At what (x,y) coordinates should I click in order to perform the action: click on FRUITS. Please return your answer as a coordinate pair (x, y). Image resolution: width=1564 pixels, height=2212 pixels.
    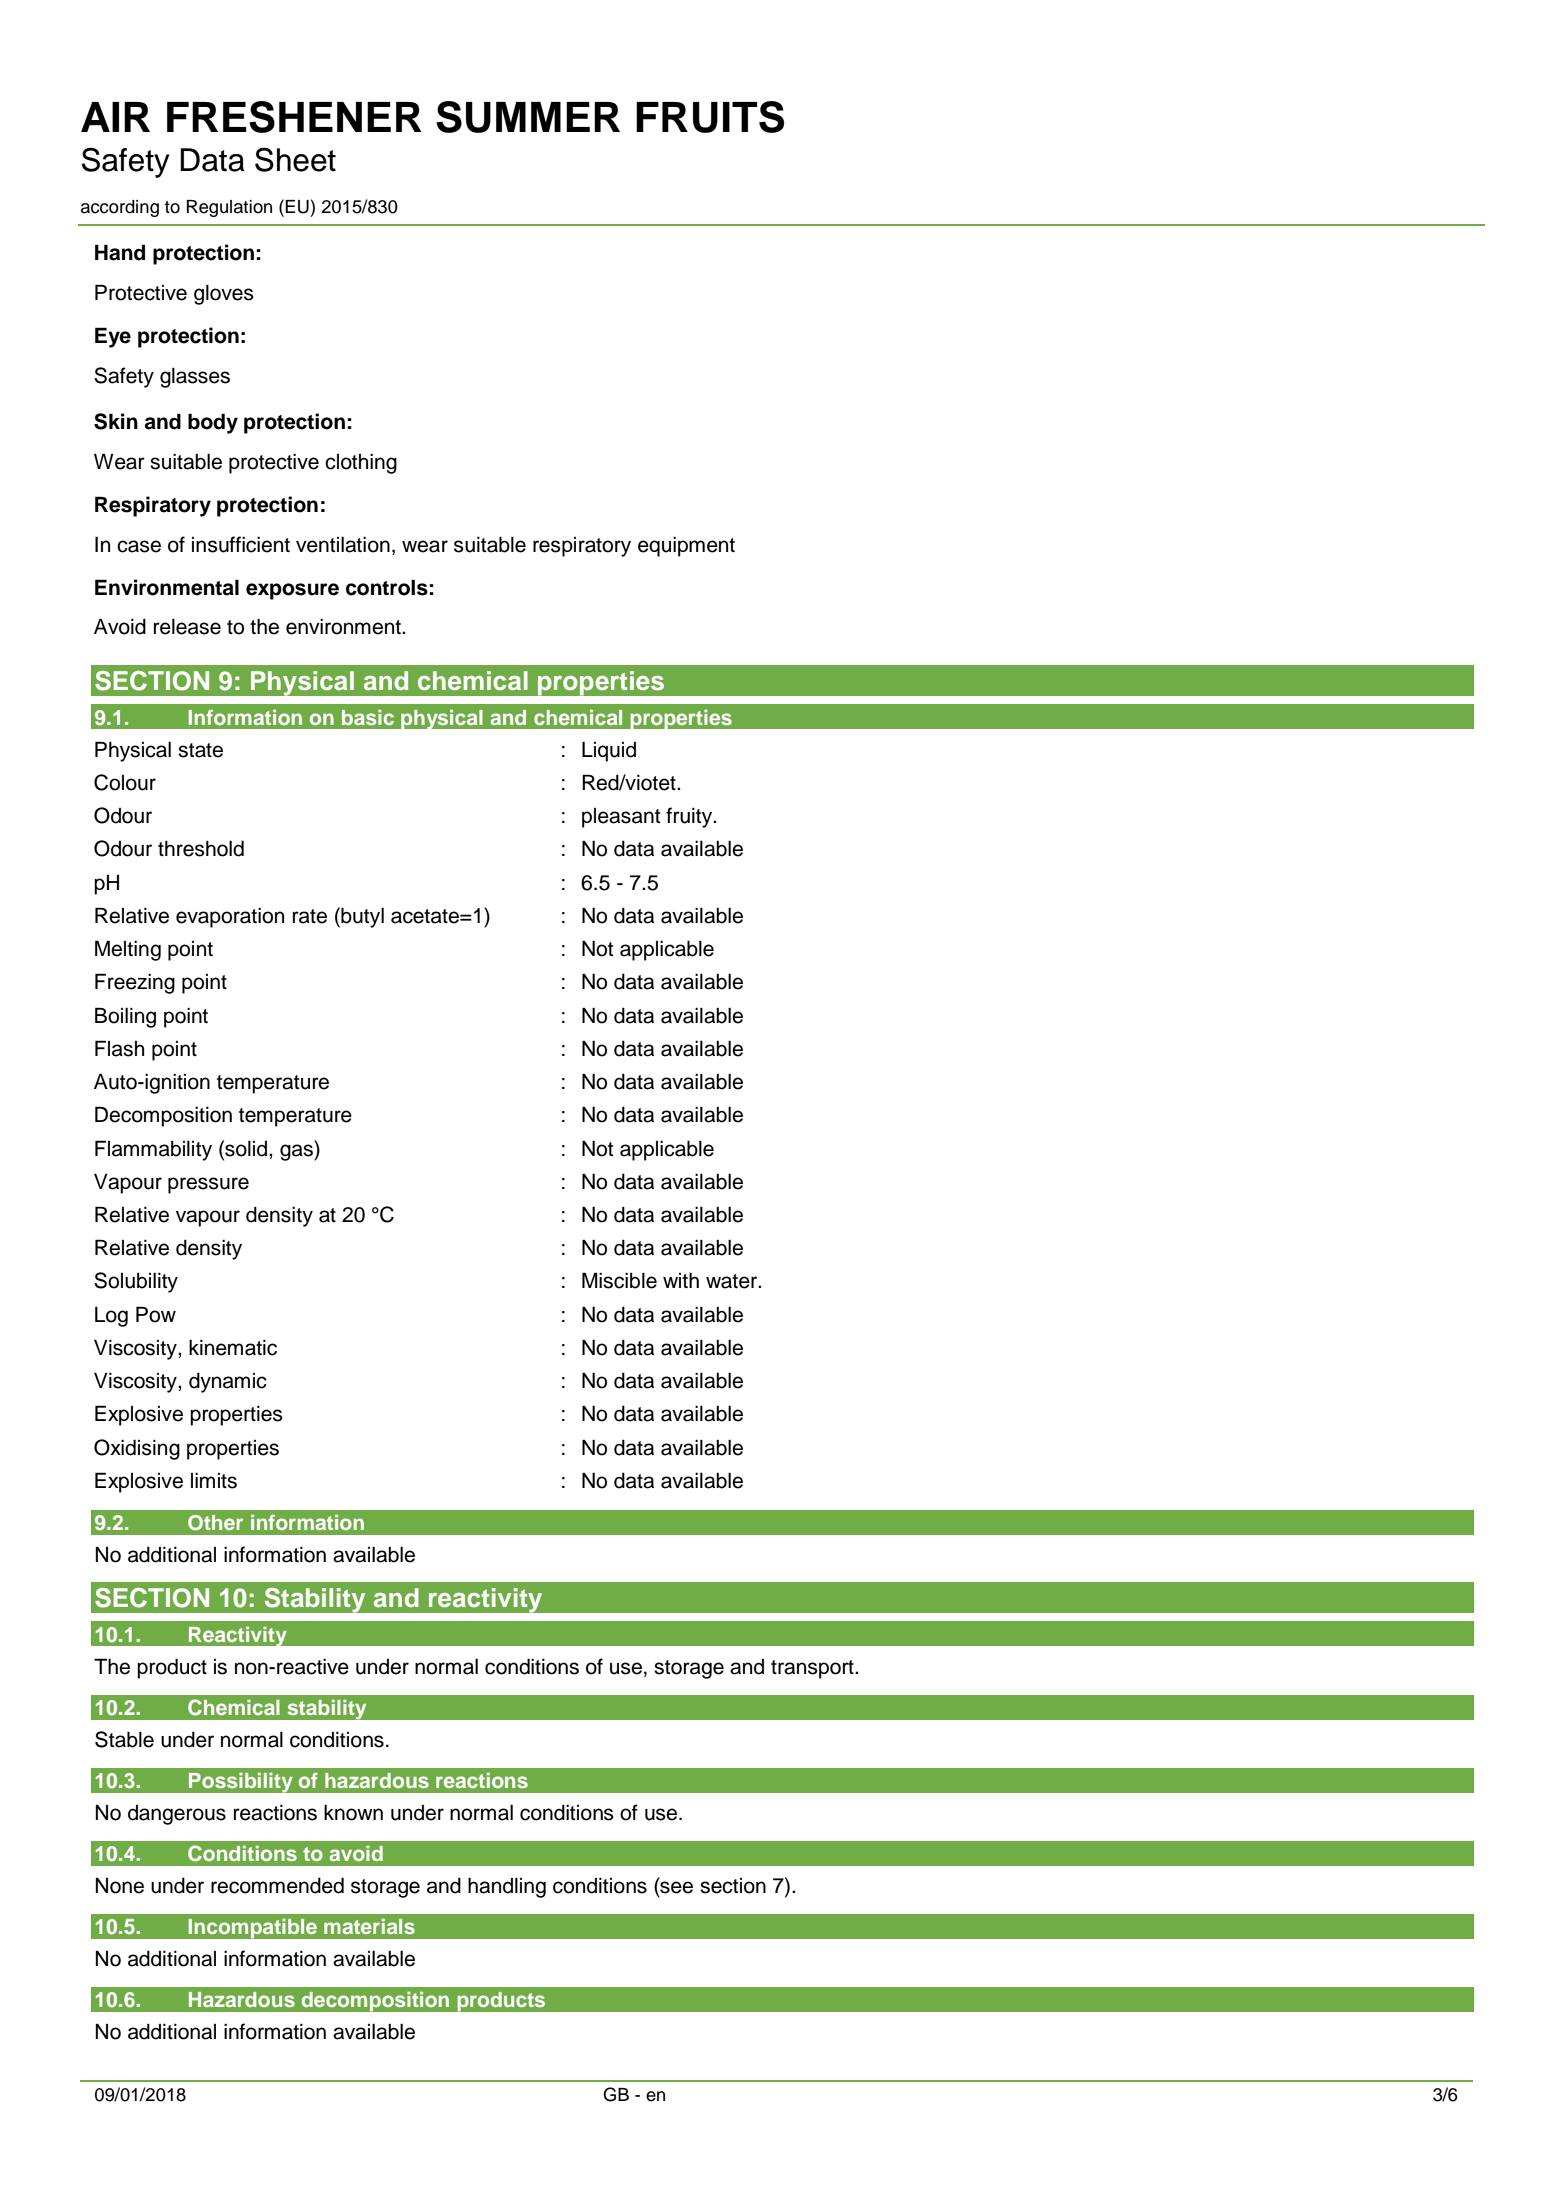
    Looking at the image, I should click on (710, 117).
